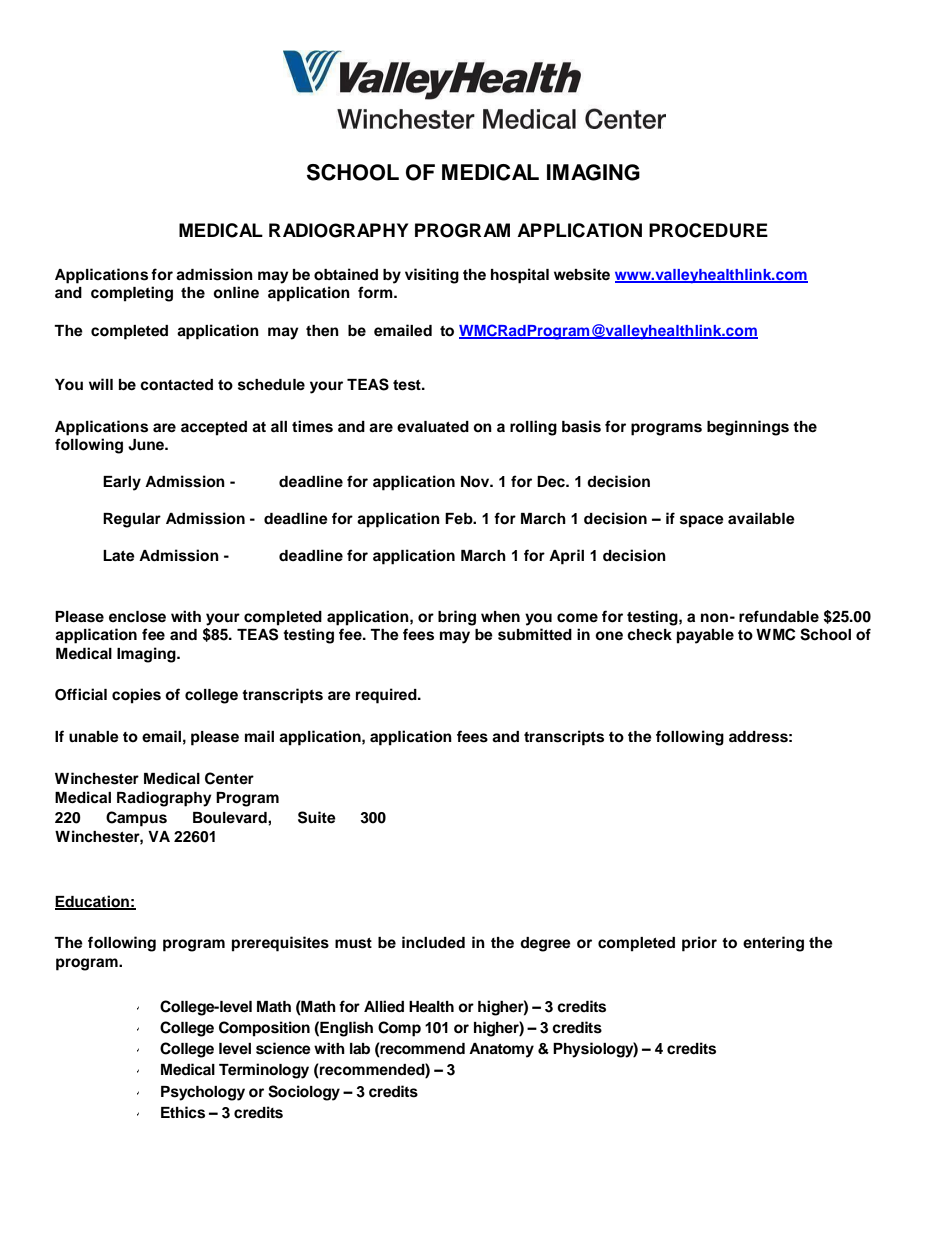 The width and height of the screenshot is (952, 1233). I want to click on visiting, so click(432, 276).
